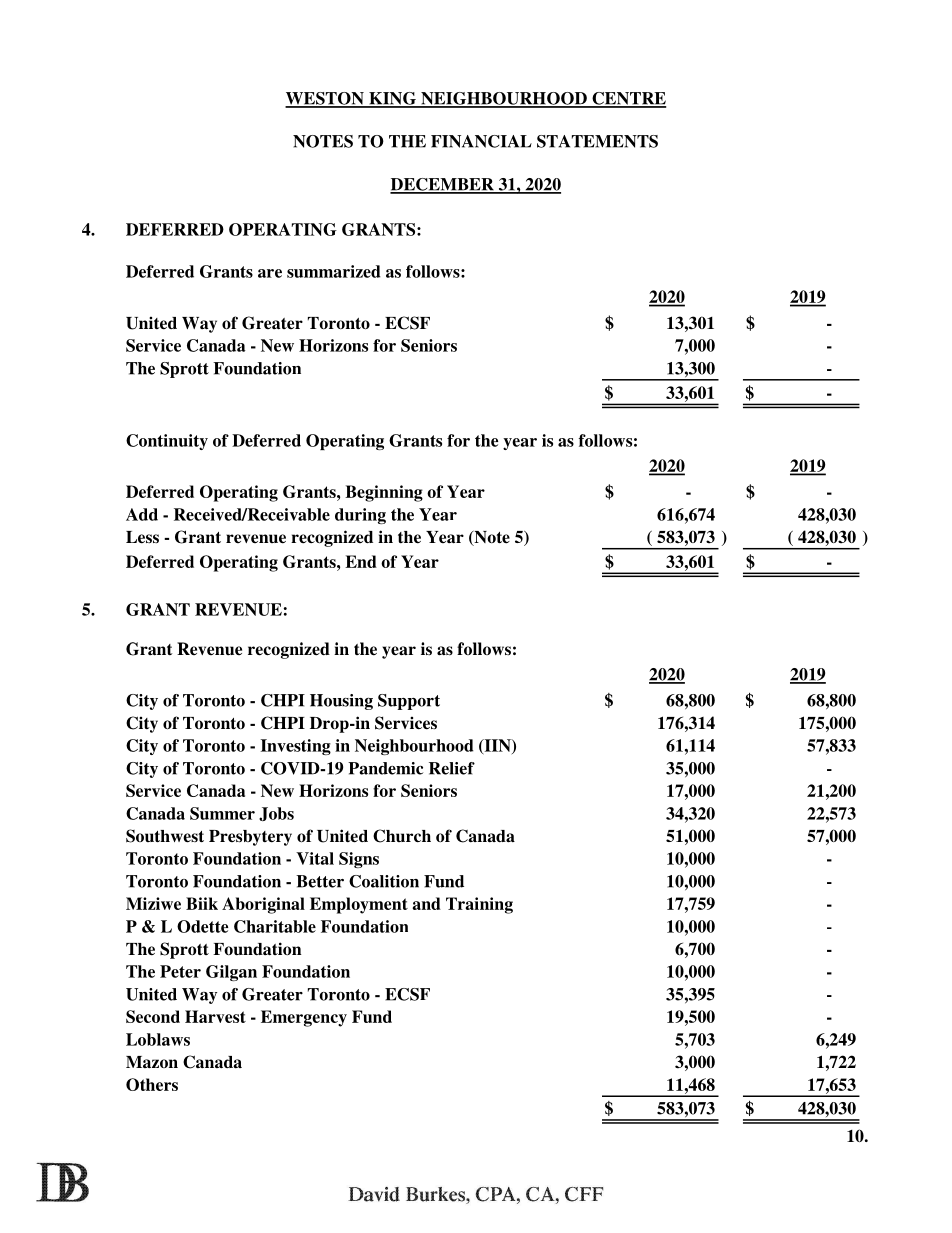 The image size is (952, 1233). What do you see at coordinates (385, 768) in the page?
I see `Pandemic` at bounding box center [385, 768].
